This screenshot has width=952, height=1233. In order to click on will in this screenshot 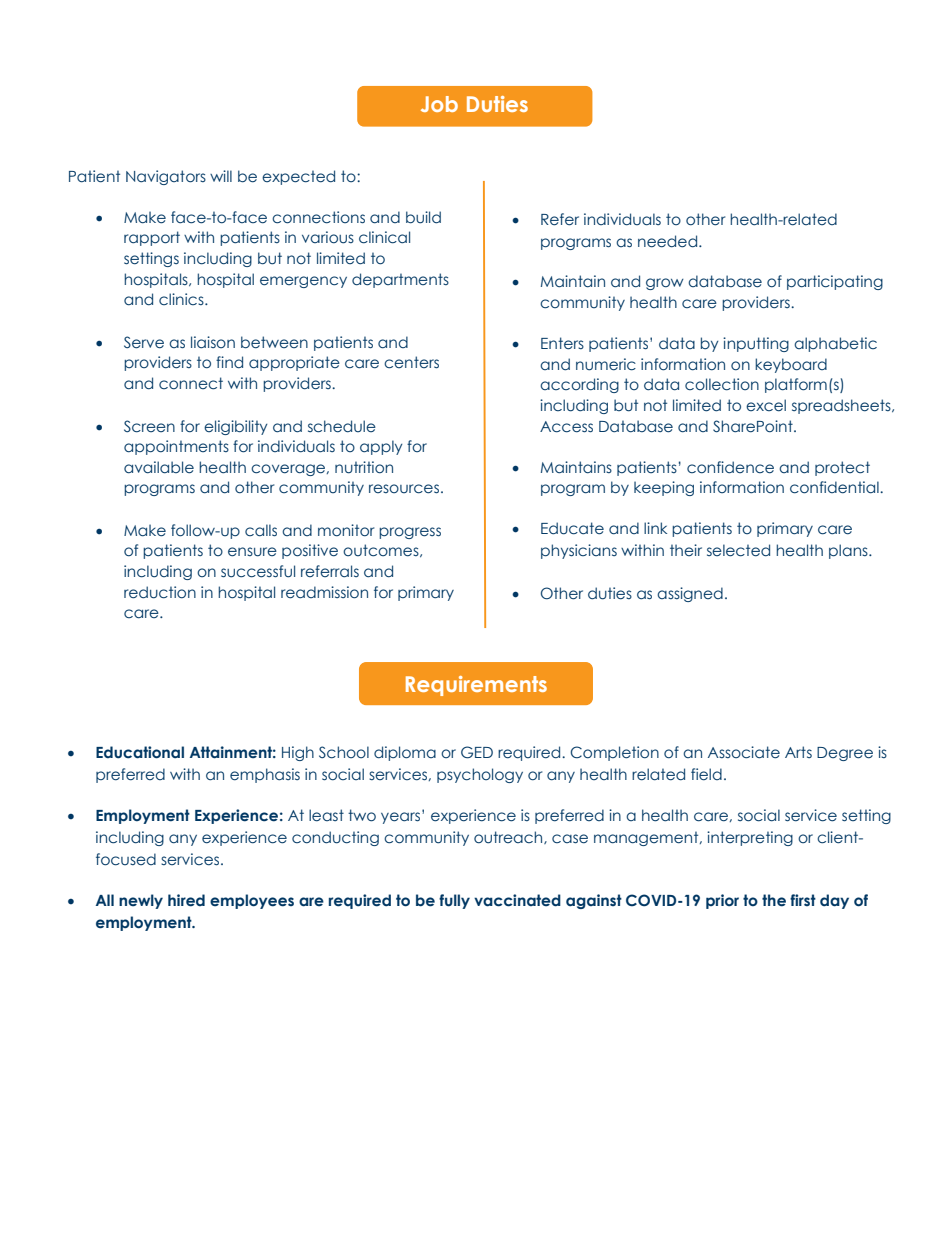, I will do `click(221, 176)`.
